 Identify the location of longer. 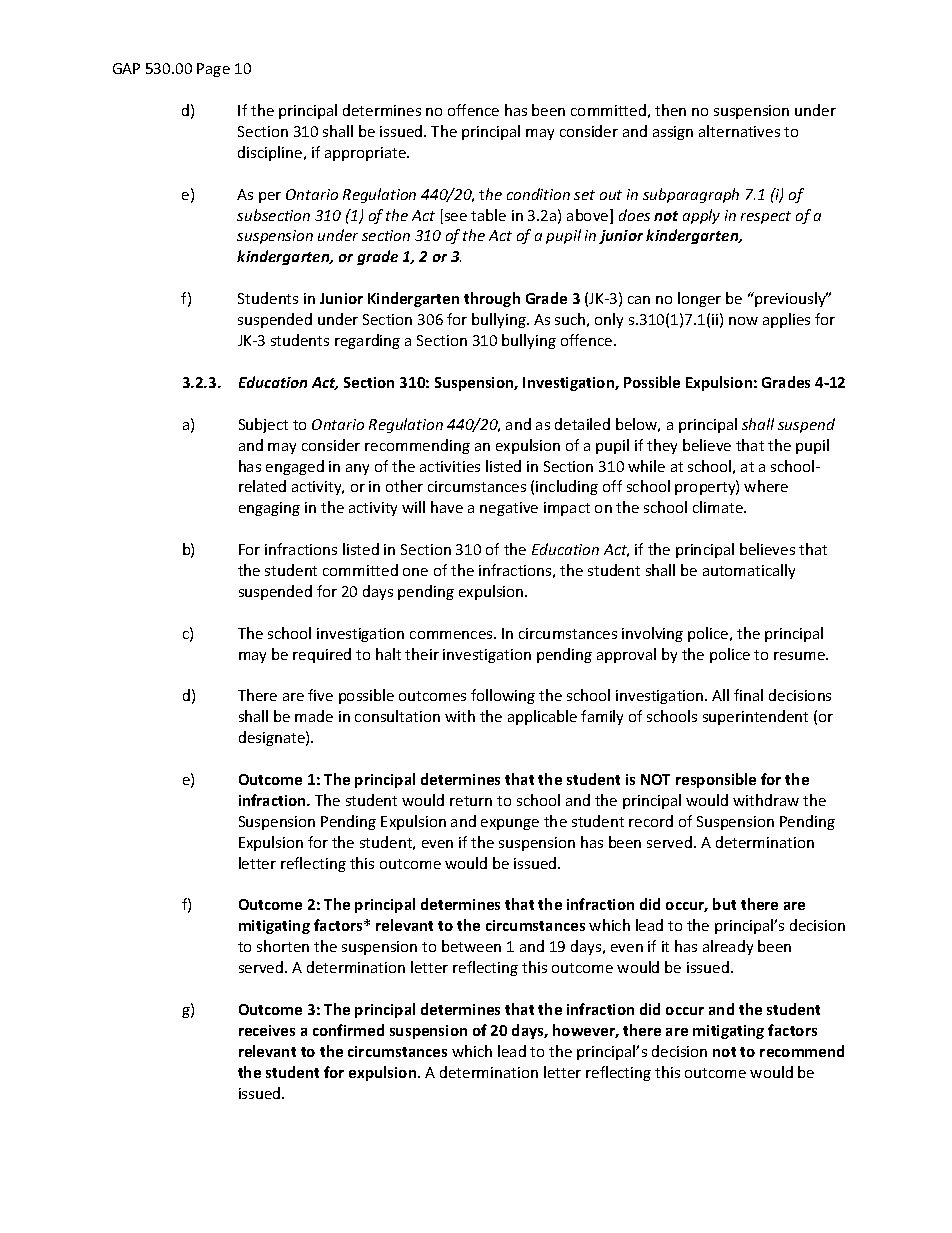
(699, 299).
